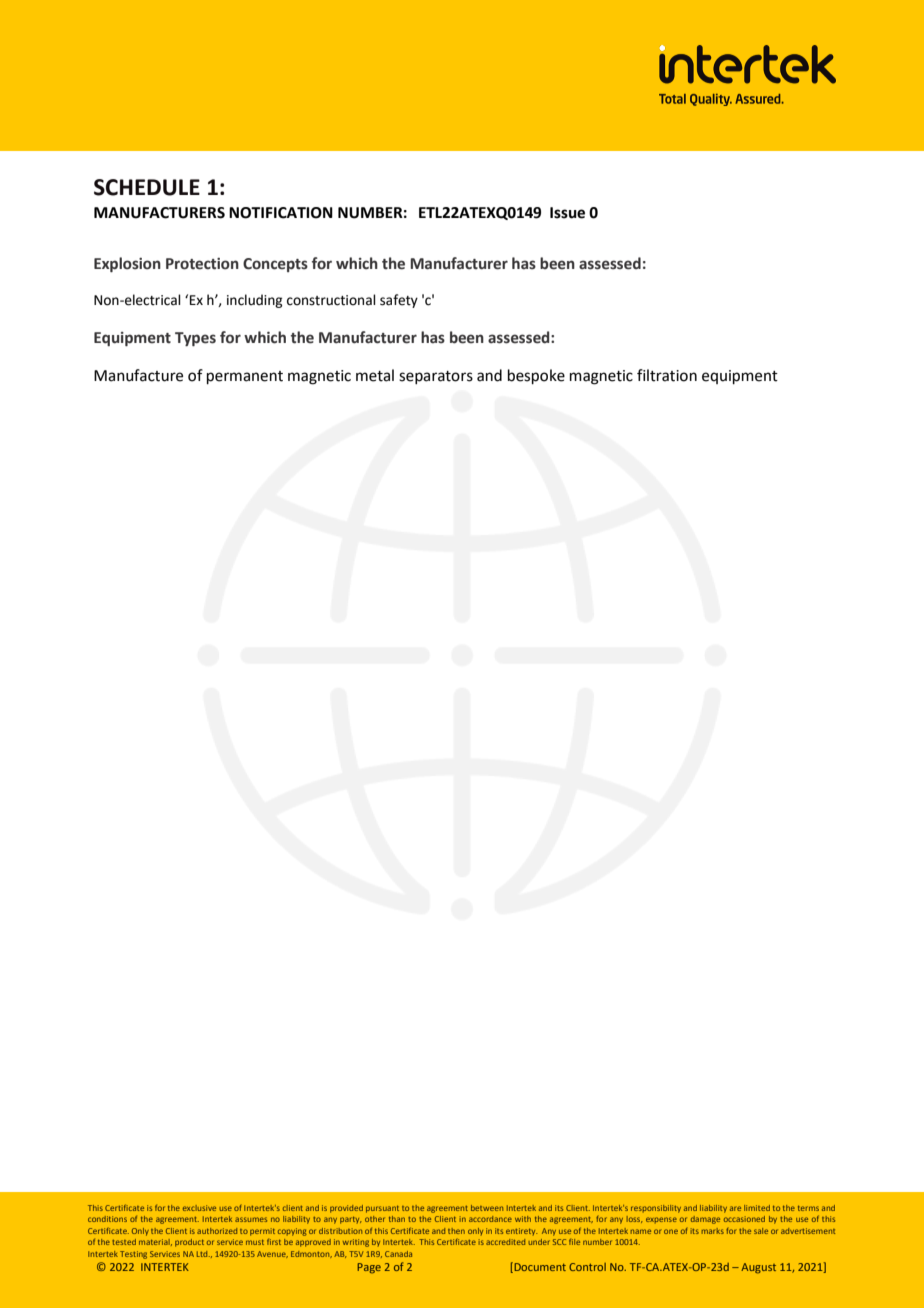 This image has height=1308, width=924. What do you see at coordinates (436, 377) in the image?
I see `separators` at bounding box center [436, 377].
